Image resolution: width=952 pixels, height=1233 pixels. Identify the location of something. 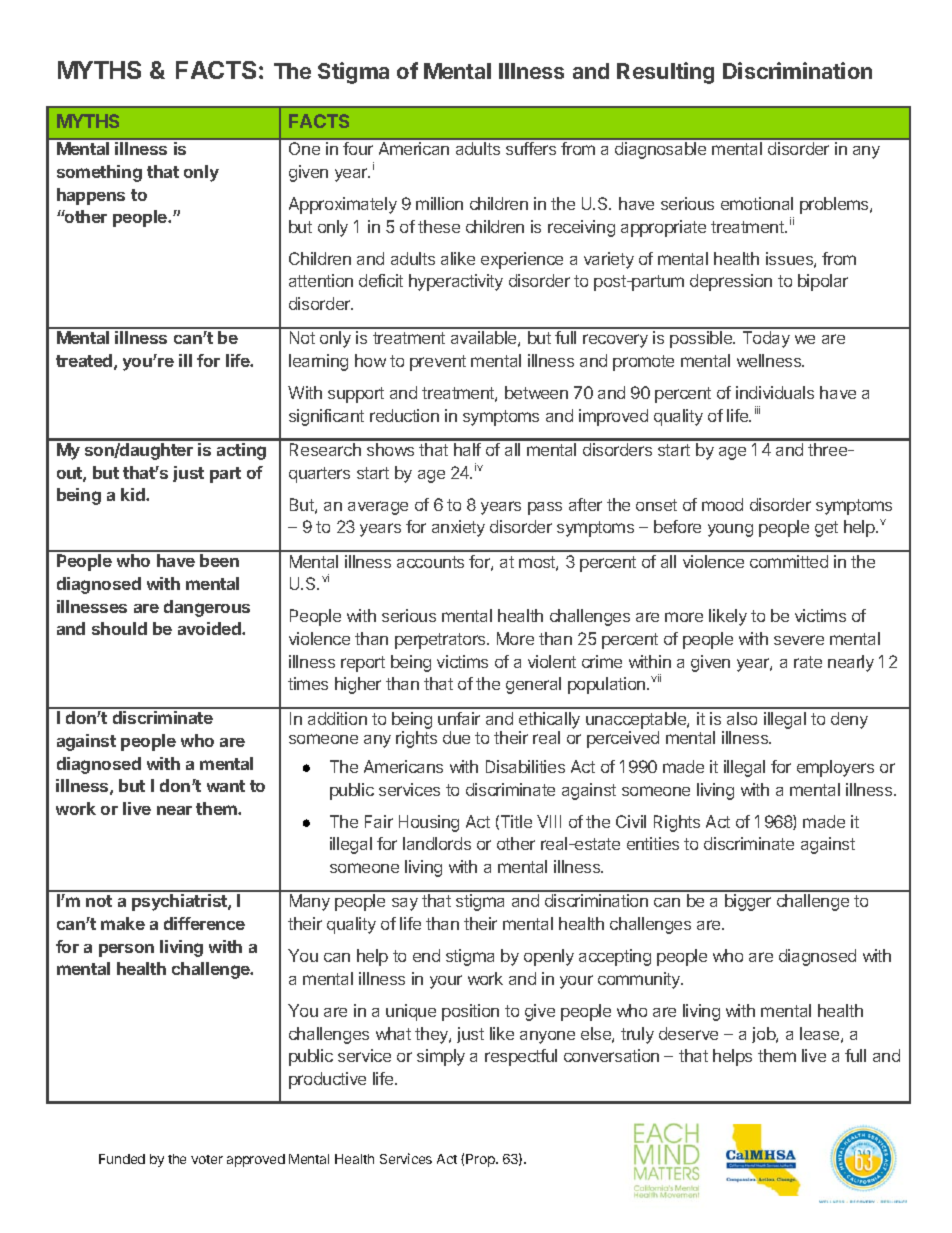
(99, 173).
